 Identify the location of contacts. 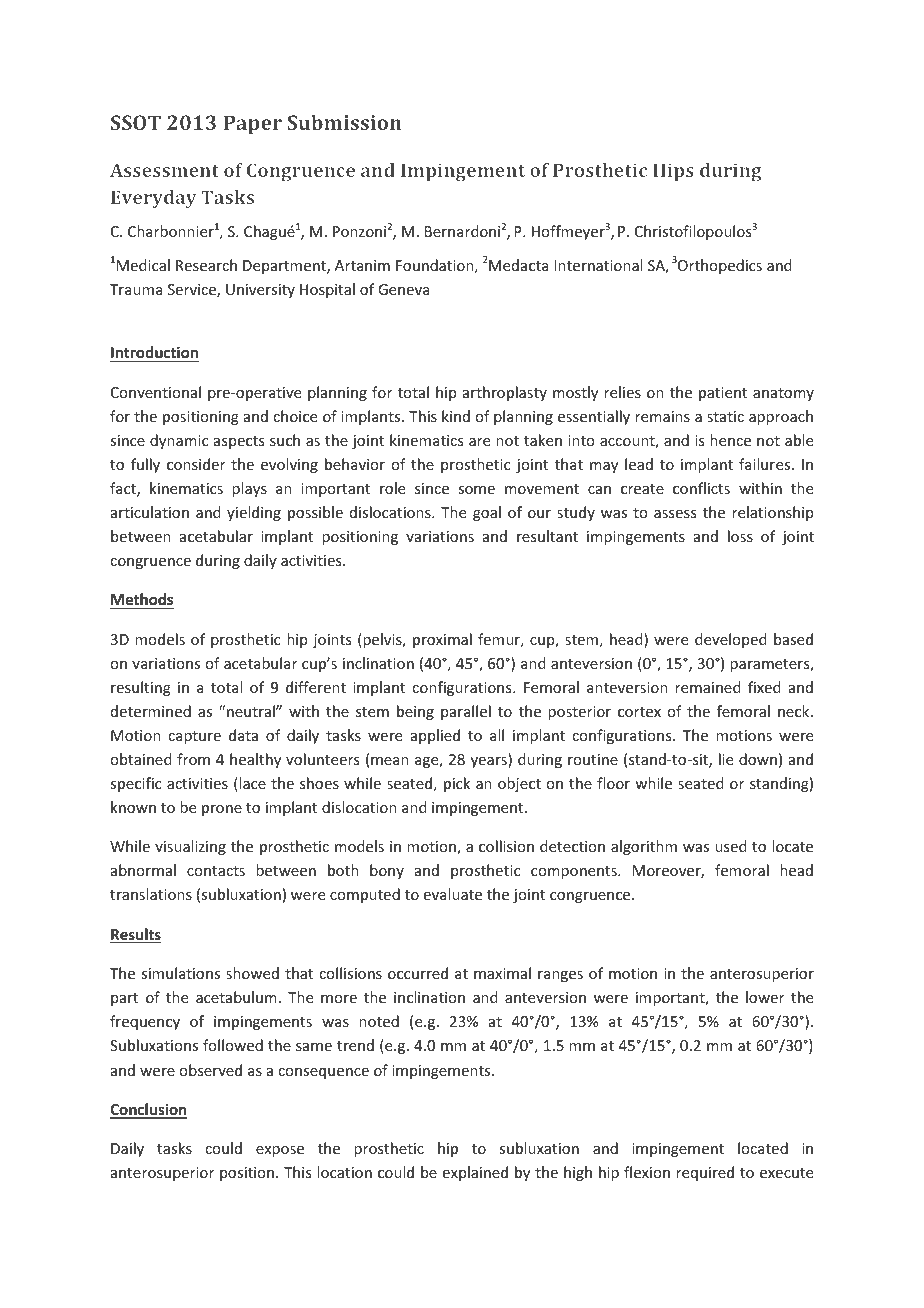
(216, 871).
